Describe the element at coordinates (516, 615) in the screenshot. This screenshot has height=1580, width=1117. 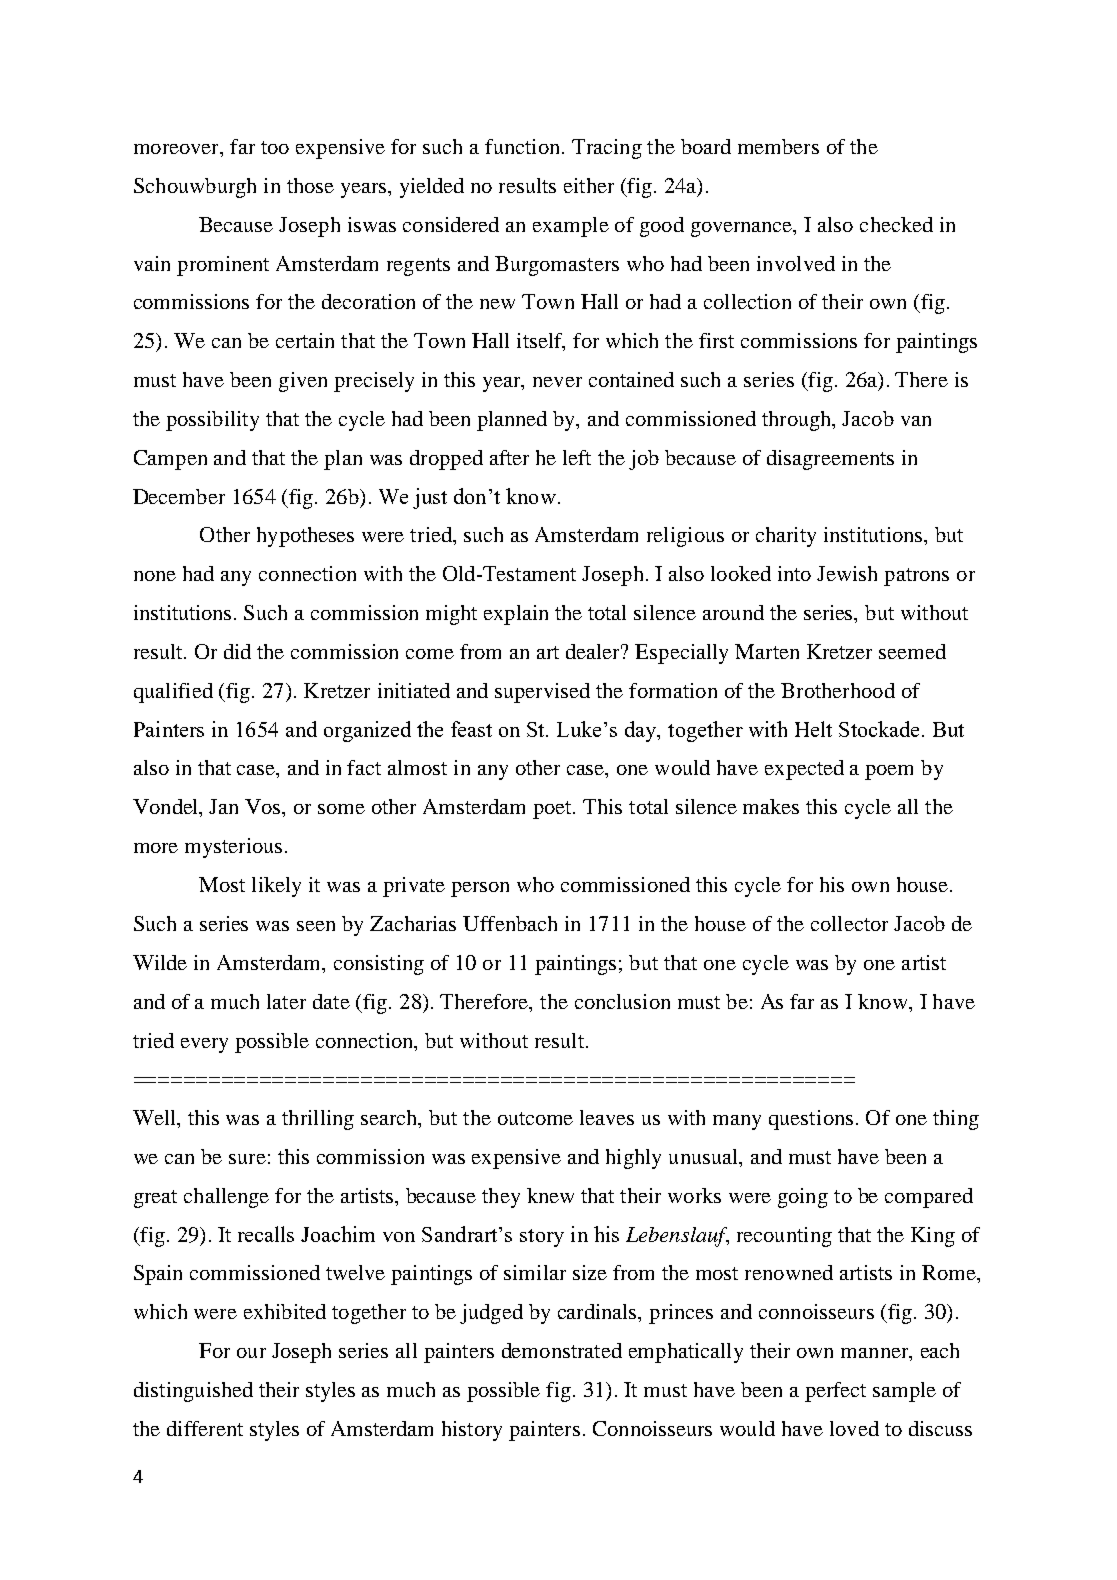
I see `explain` at that location.
